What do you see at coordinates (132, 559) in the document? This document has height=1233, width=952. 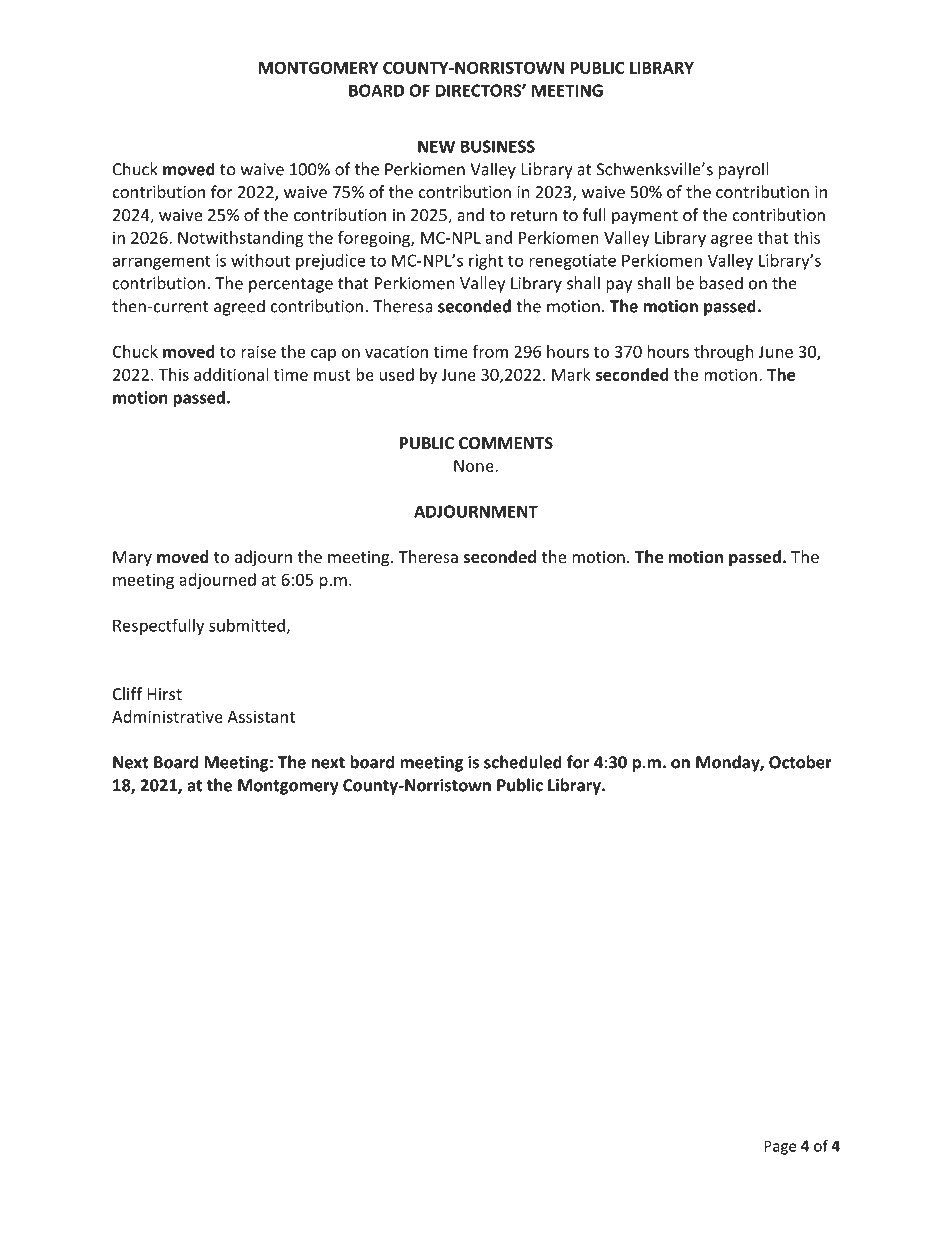 I see `Mary` at bounding box center [132, 559].
